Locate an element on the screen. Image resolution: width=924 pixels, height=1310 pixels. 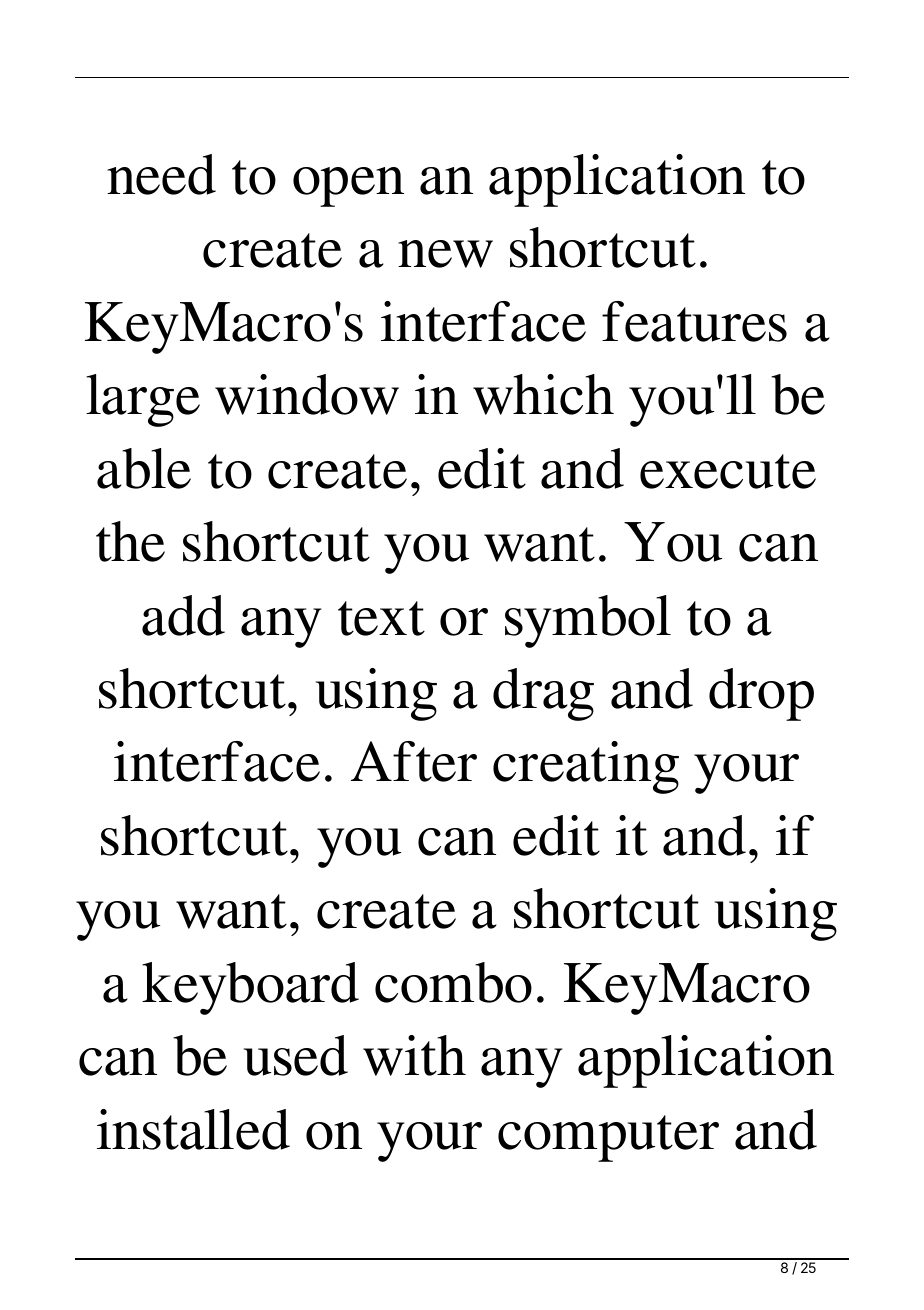
with is located at coordinates (414, 1055).
